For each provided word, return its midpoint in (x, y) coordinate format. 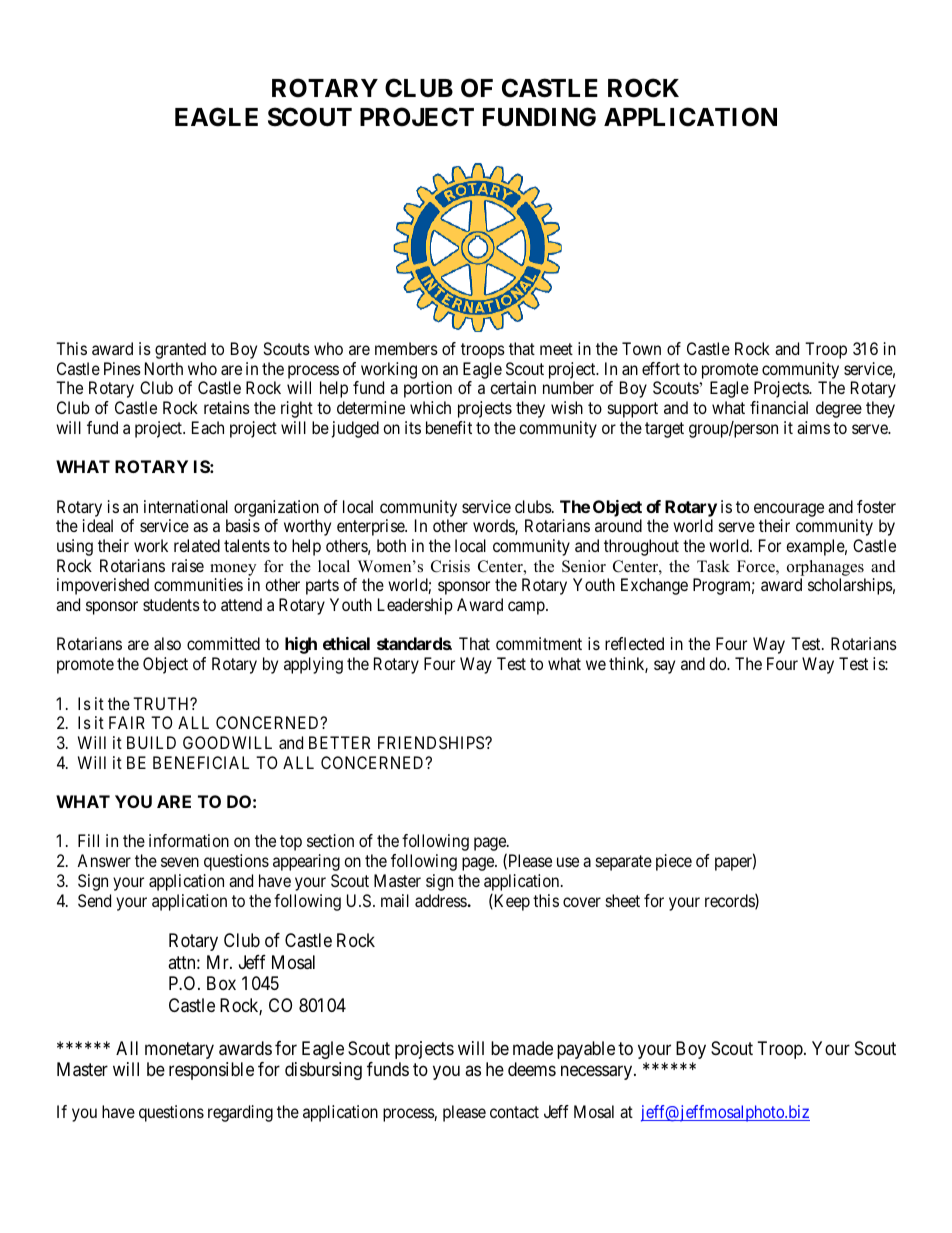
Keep (511, 902)
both (391, 545)
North (164, 368)
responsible (211, 1071)
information (189, 840)
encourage (789, 510)
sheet (623, 900)
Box (221, 983)
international (186, 506)
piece (674, 862)
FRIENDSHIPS (432, 742)
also (167, 643)
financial (779, 407)
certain (513, 387)
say (664, 667)
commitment (539, 643)
